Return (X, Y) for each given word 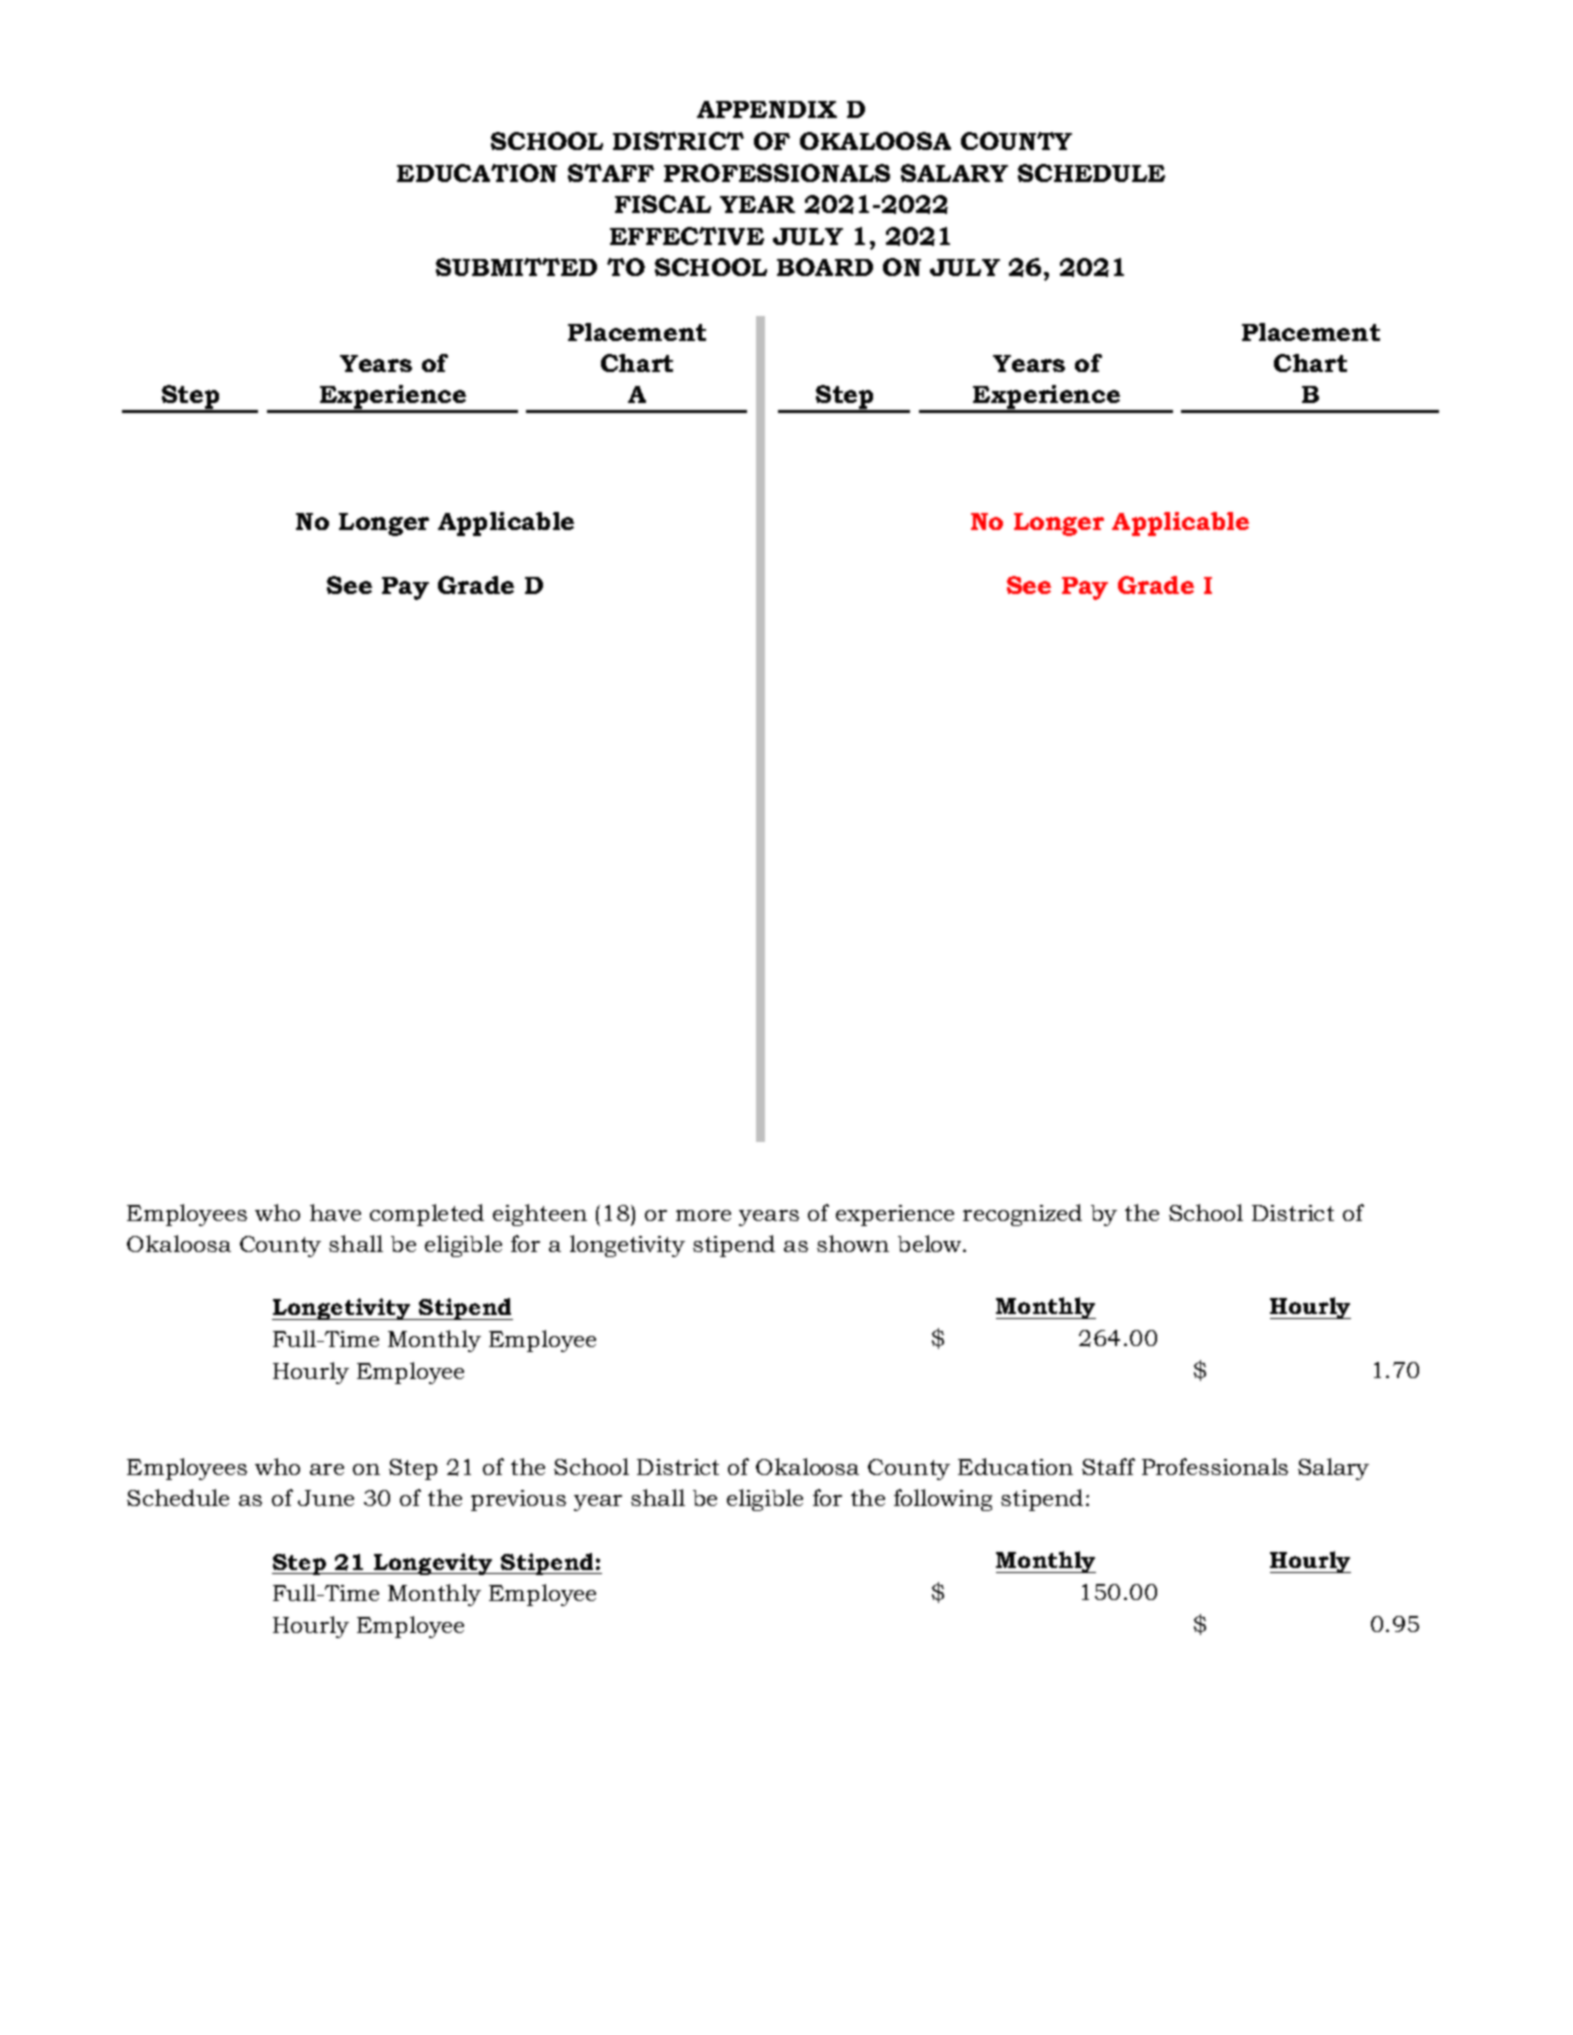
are (327, 1469)
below (931, 1243)
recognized (1022, 1215)
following (943, 1500)
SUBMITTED (516, 267)
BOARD (825, 267)
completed (427, 1215)
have (335, 1212)
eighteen (540, 1215)
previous (518, 1500)
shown (853, 1243)
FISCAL (663, 204)
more (703, 1215)
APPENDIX (767, 109)
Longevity (433, 1564)
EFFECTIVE (687, 236)
